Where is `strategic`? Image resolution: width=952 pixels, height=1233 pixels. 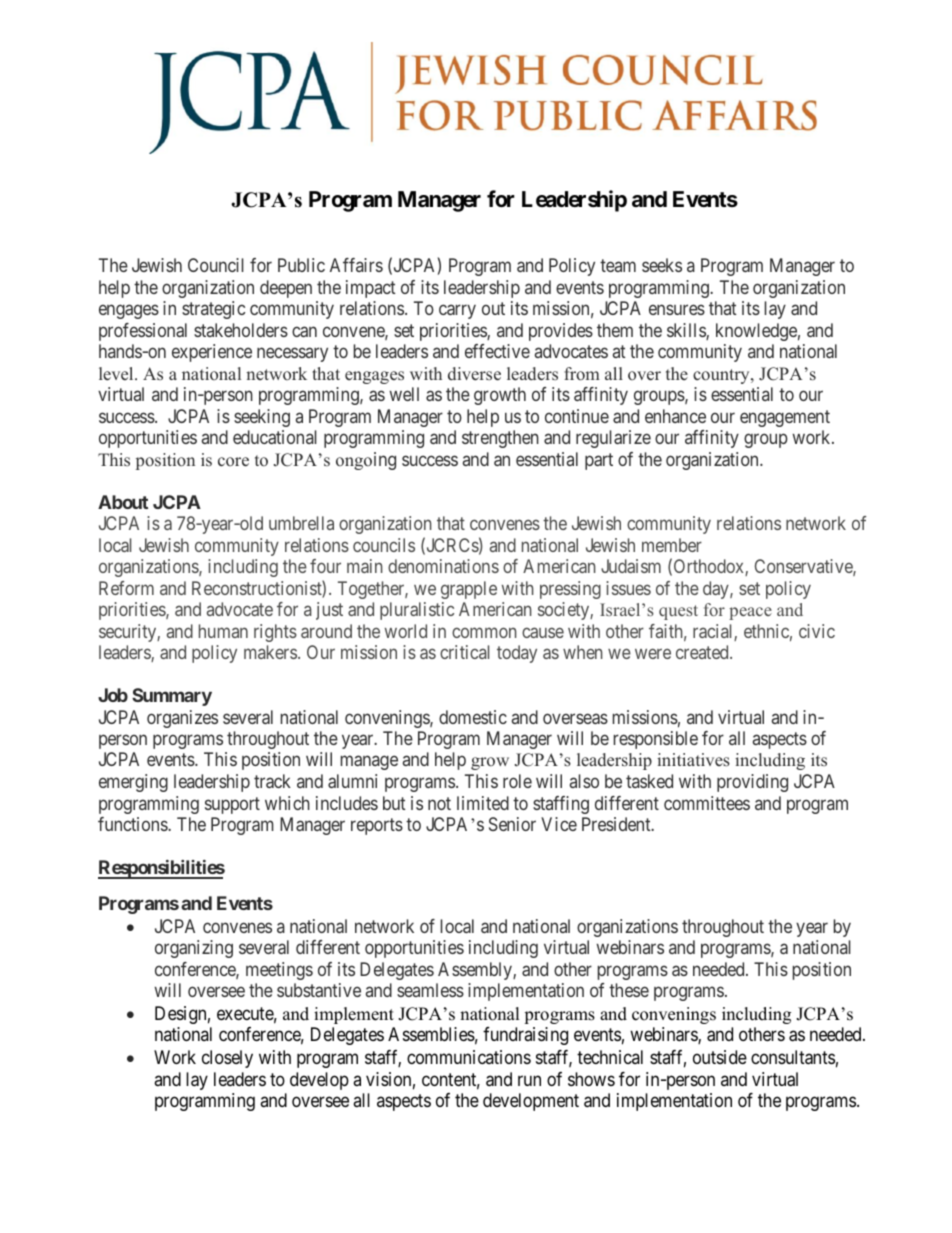 strategic is located at coordinates (213, 310).
